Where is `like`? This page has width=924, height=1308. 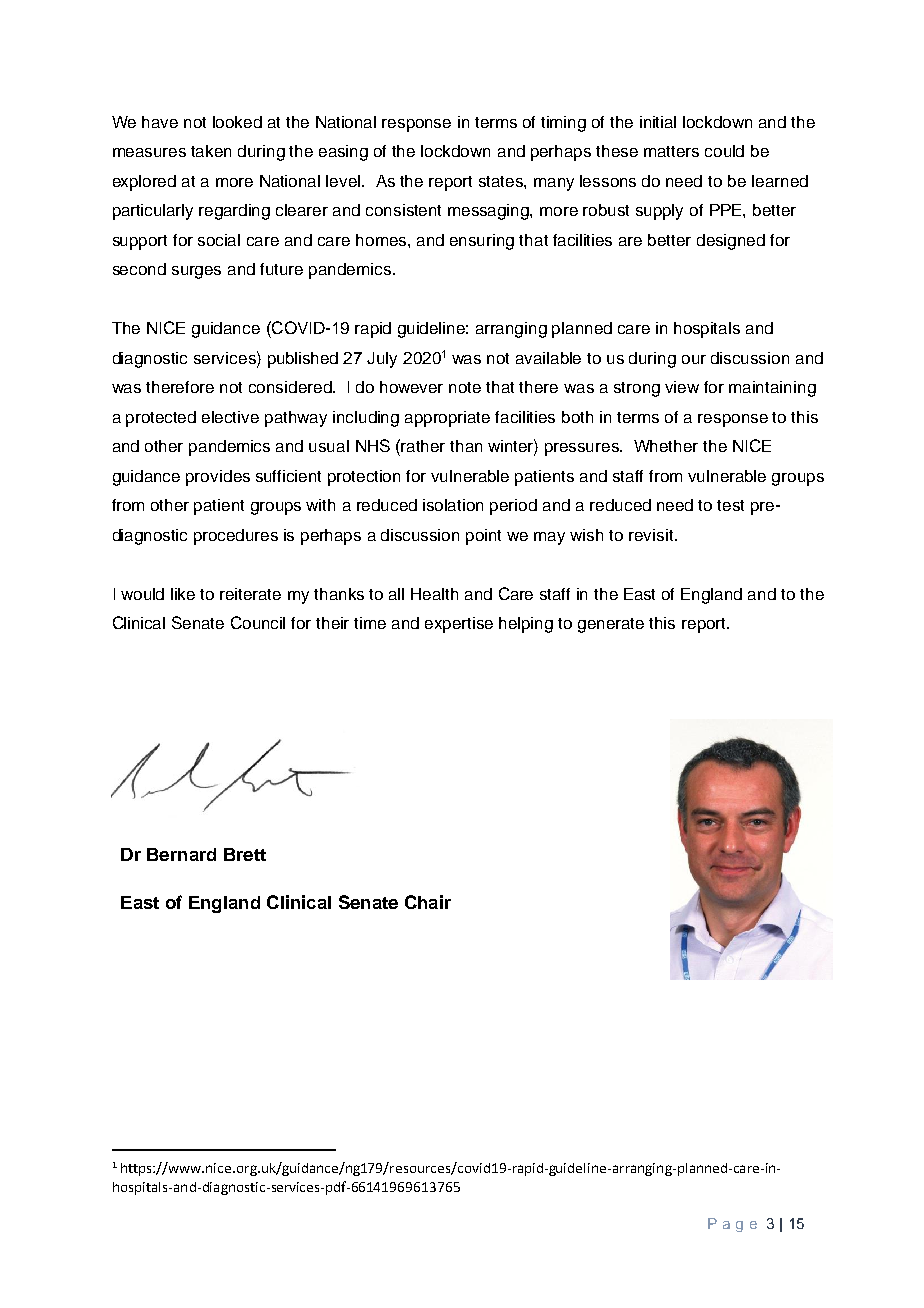 like is located at coordinates (183, 594).
